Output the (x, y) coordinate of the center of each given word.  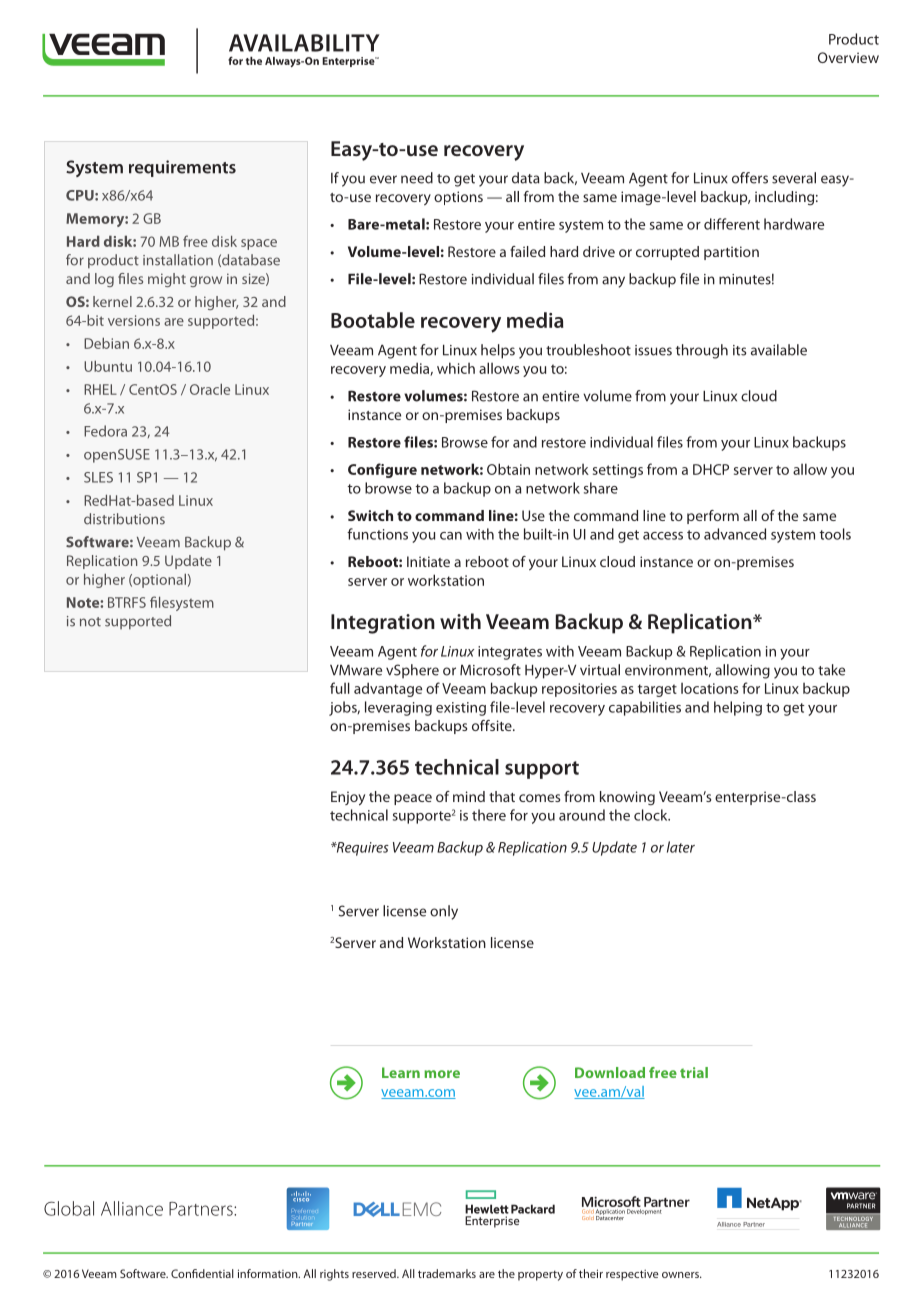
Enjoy (348, 798)
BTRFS (127, 602)
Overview (848, 57)
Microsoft (490, 670)
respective (632, 1275)
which (456, 368)
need (417, 178)
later (681, 847)
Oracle (210, 389)
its (739, 350)
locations (710, 688)
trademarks (447, 1273)
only (444, 912)
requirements (182, 168)
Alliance (132, 1208)
